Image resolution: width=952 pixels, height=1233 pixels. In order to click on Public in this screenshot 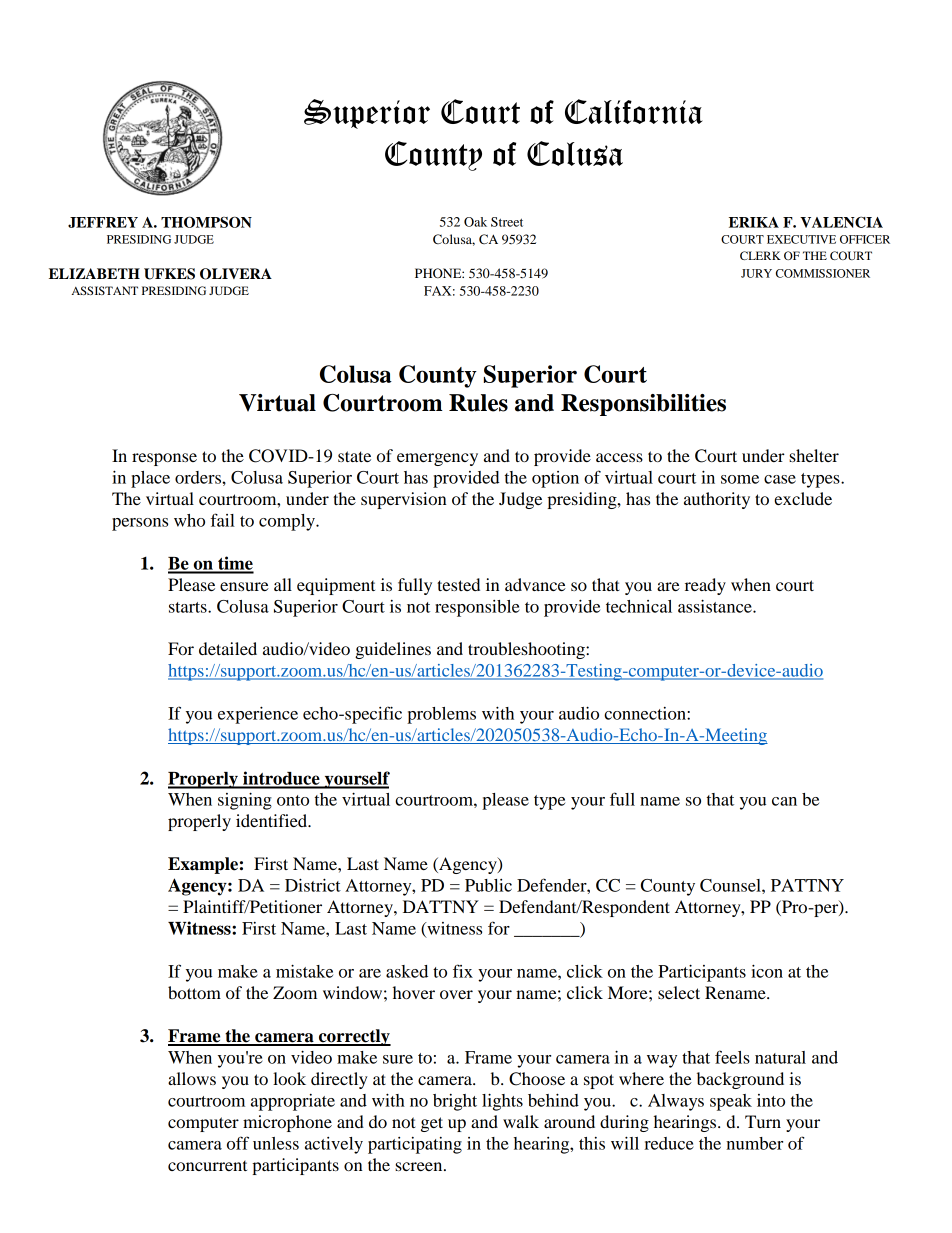, I will do `click(488, 885)`.
